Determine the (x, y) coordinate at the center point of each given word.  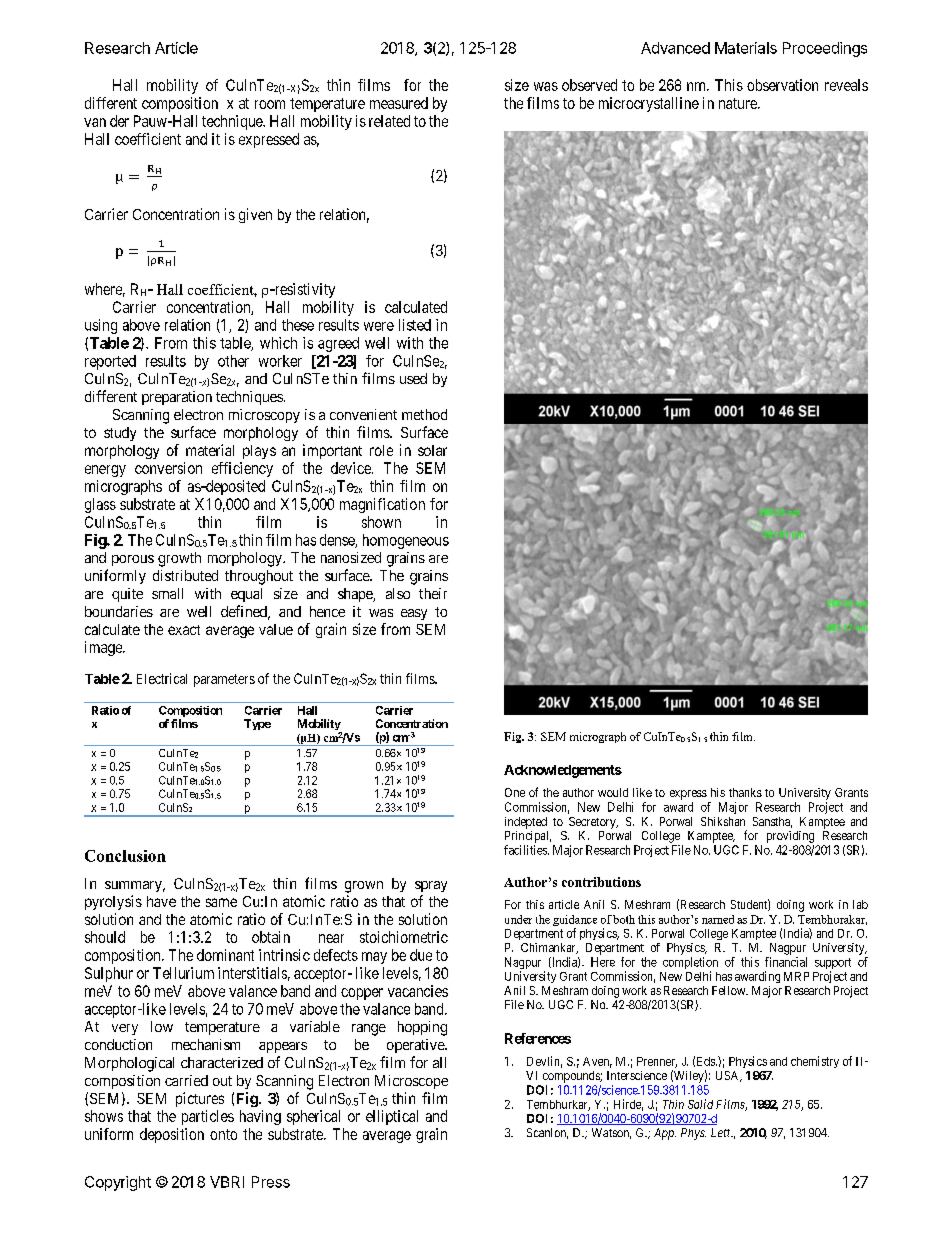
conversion (168, 468)
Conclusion (125, 856)
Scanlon (547, 1133)
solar (432, 450)
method (424, 414)
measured (399, 103)
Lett (722, 1132)
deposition (172, 1135)
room (270, 104)
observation (782, 85)
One (515, 792)
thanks (745, 792)
